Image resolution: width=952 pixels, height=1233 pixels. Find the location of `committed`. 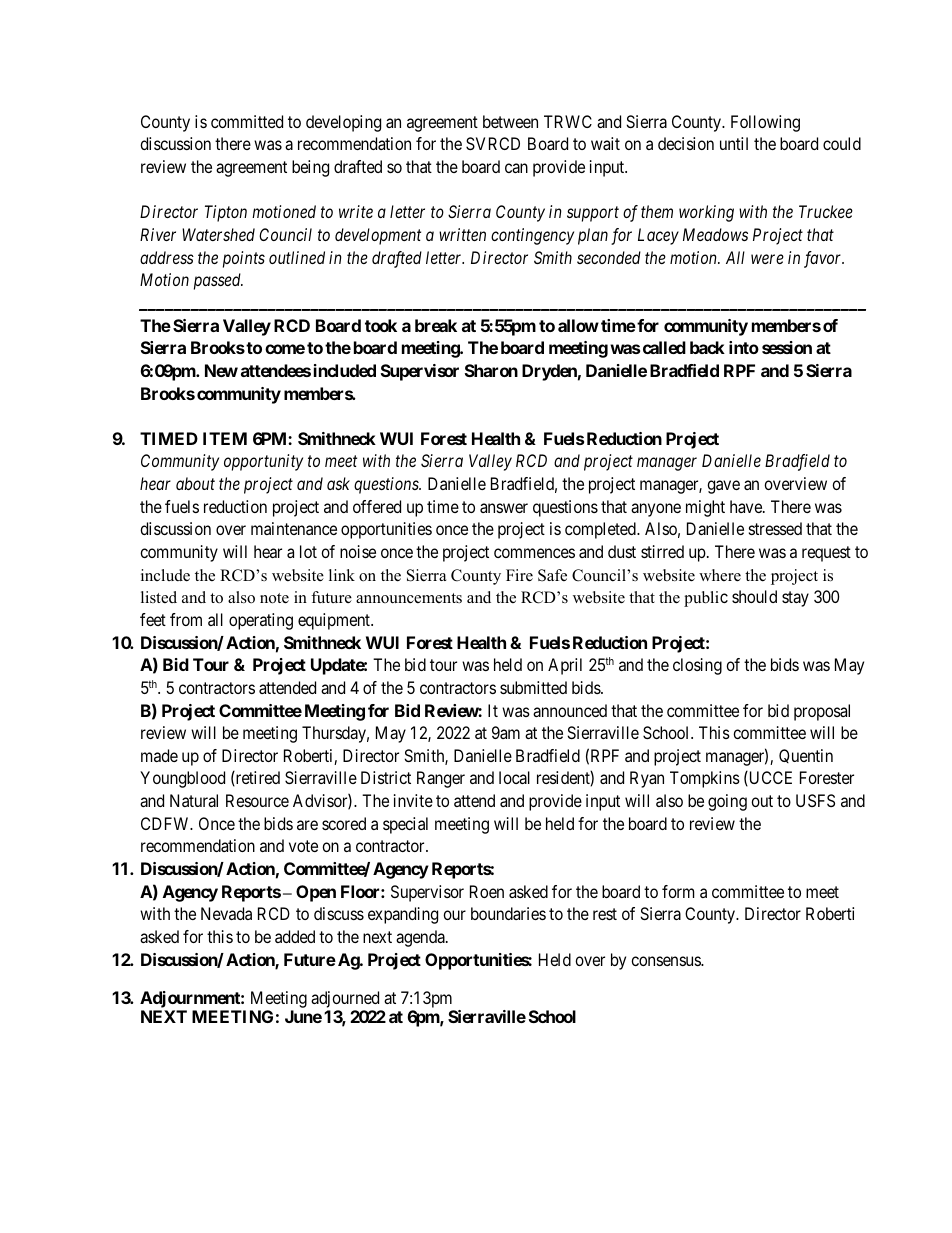

committed is located at coordinates (247, 121).
